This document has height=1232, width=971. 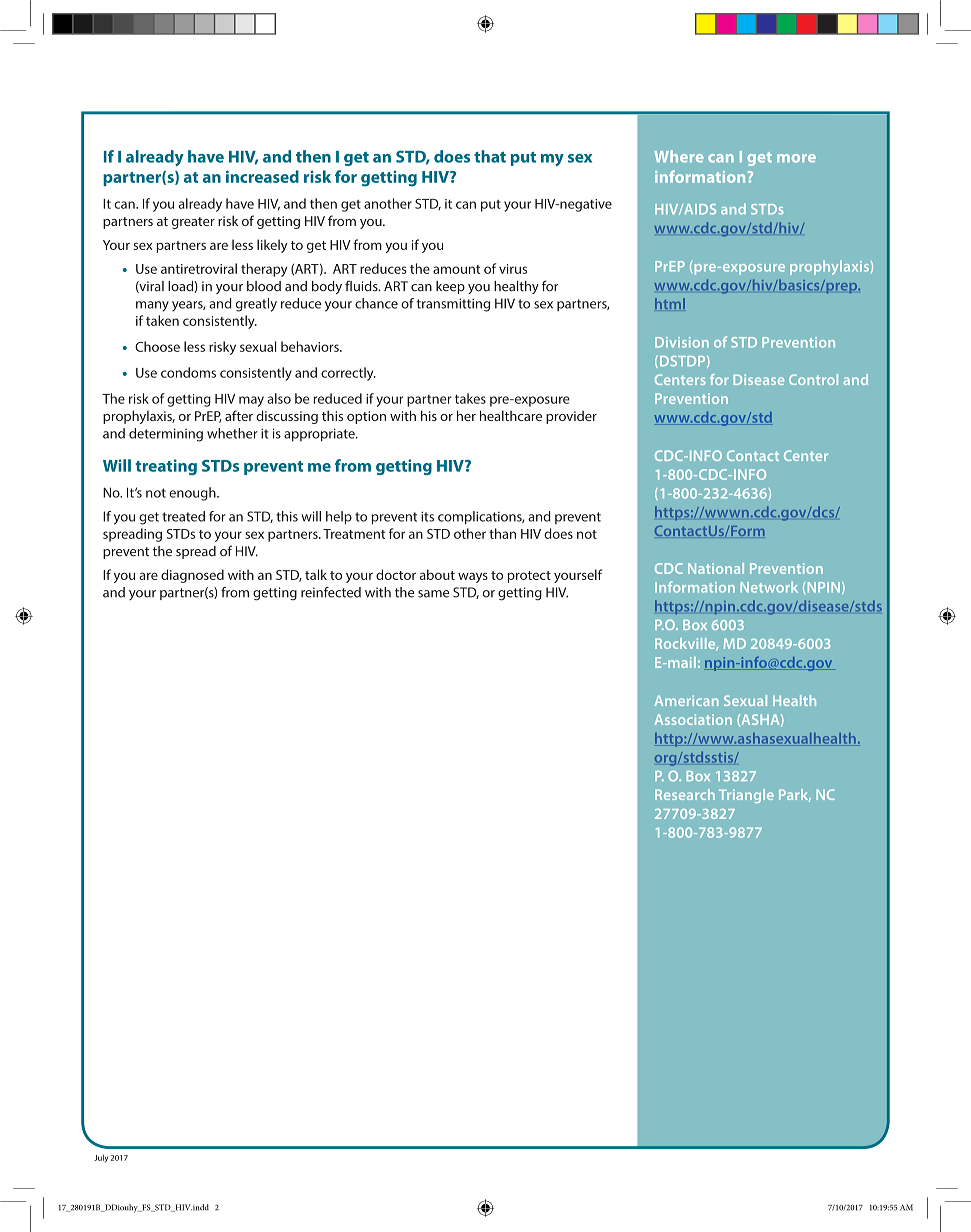 I want to click on July, so click(x=101, y=1158).
